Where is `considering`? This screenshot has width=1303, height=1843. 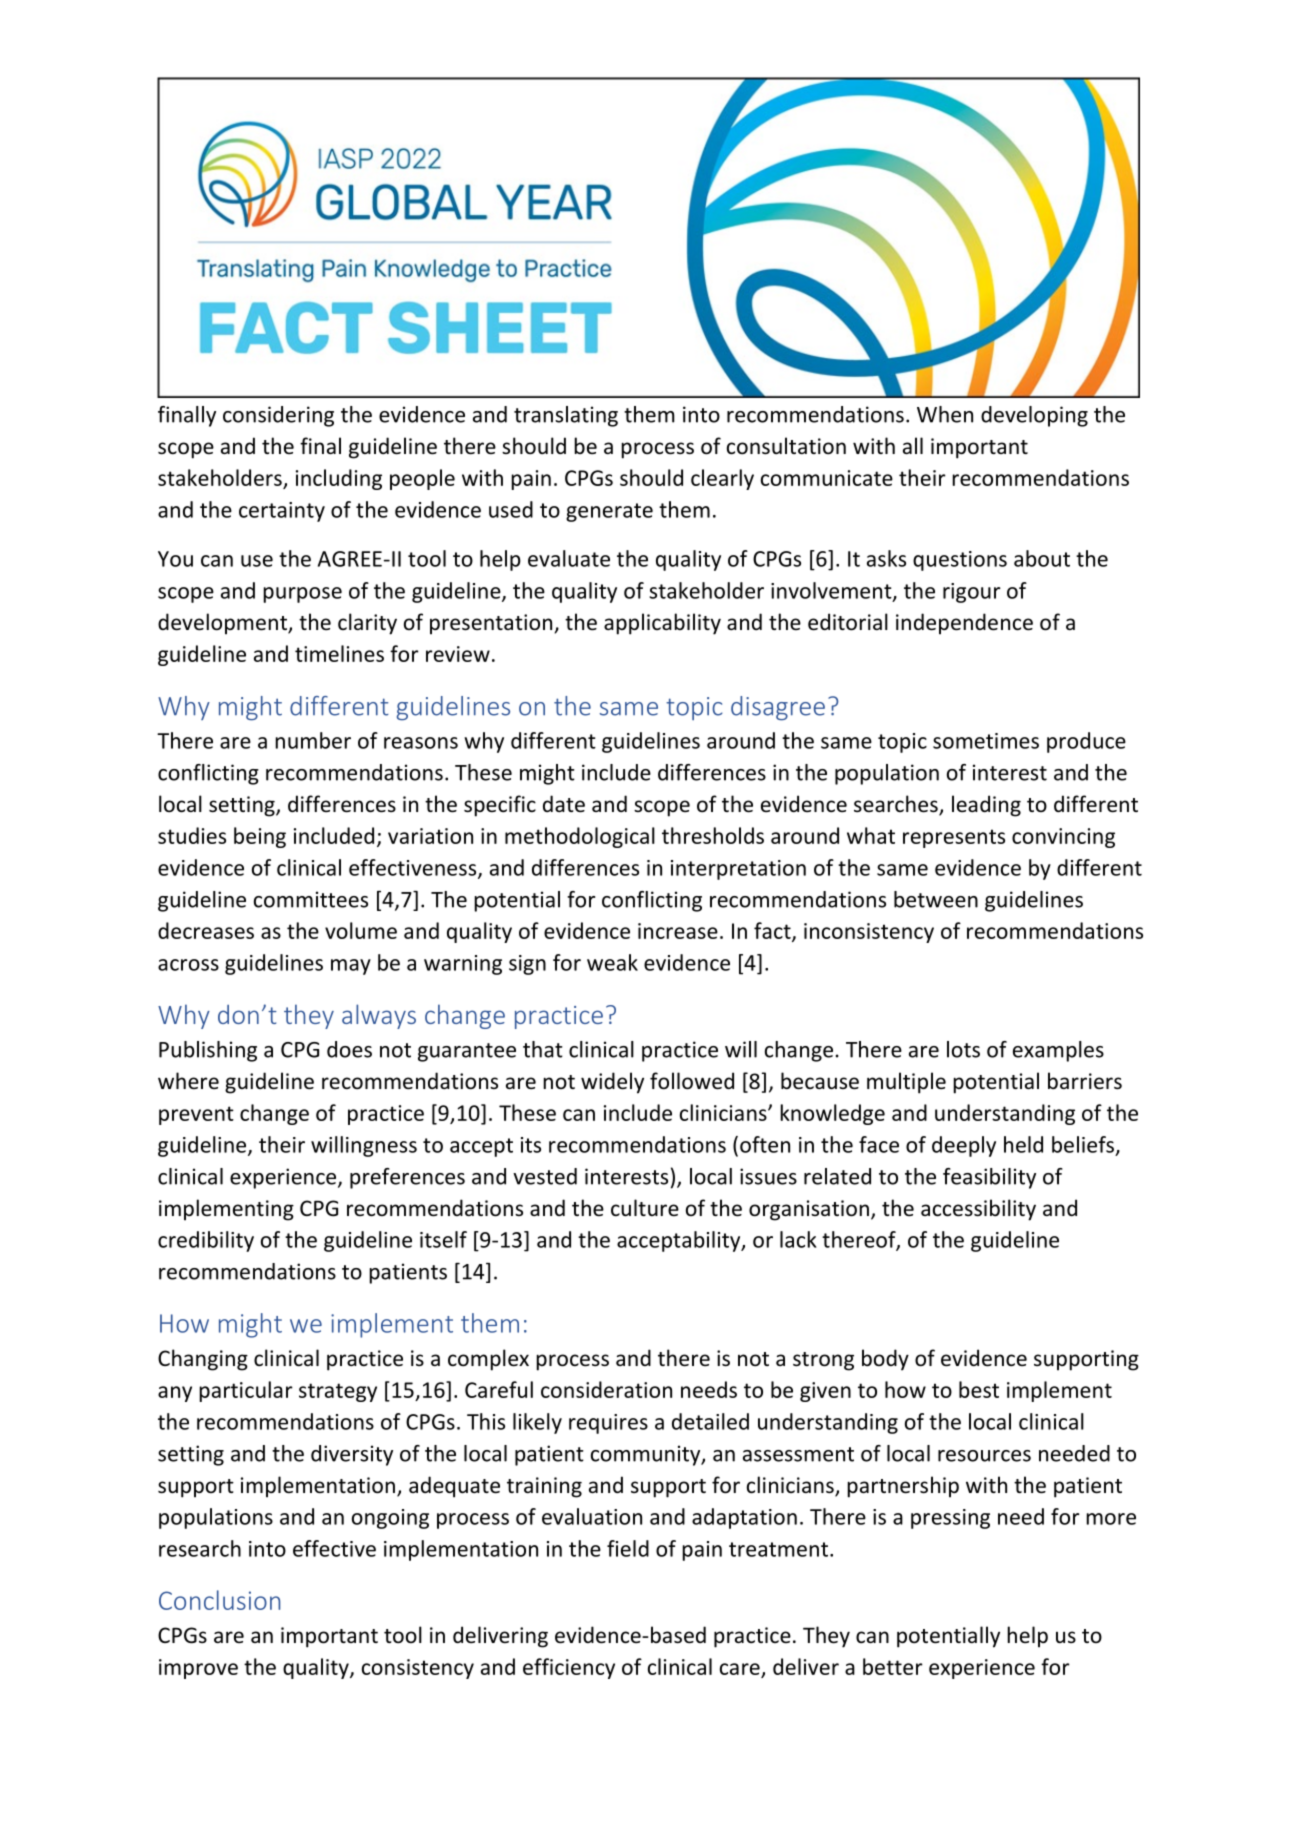 considering is located at coordinates (278, 416).
